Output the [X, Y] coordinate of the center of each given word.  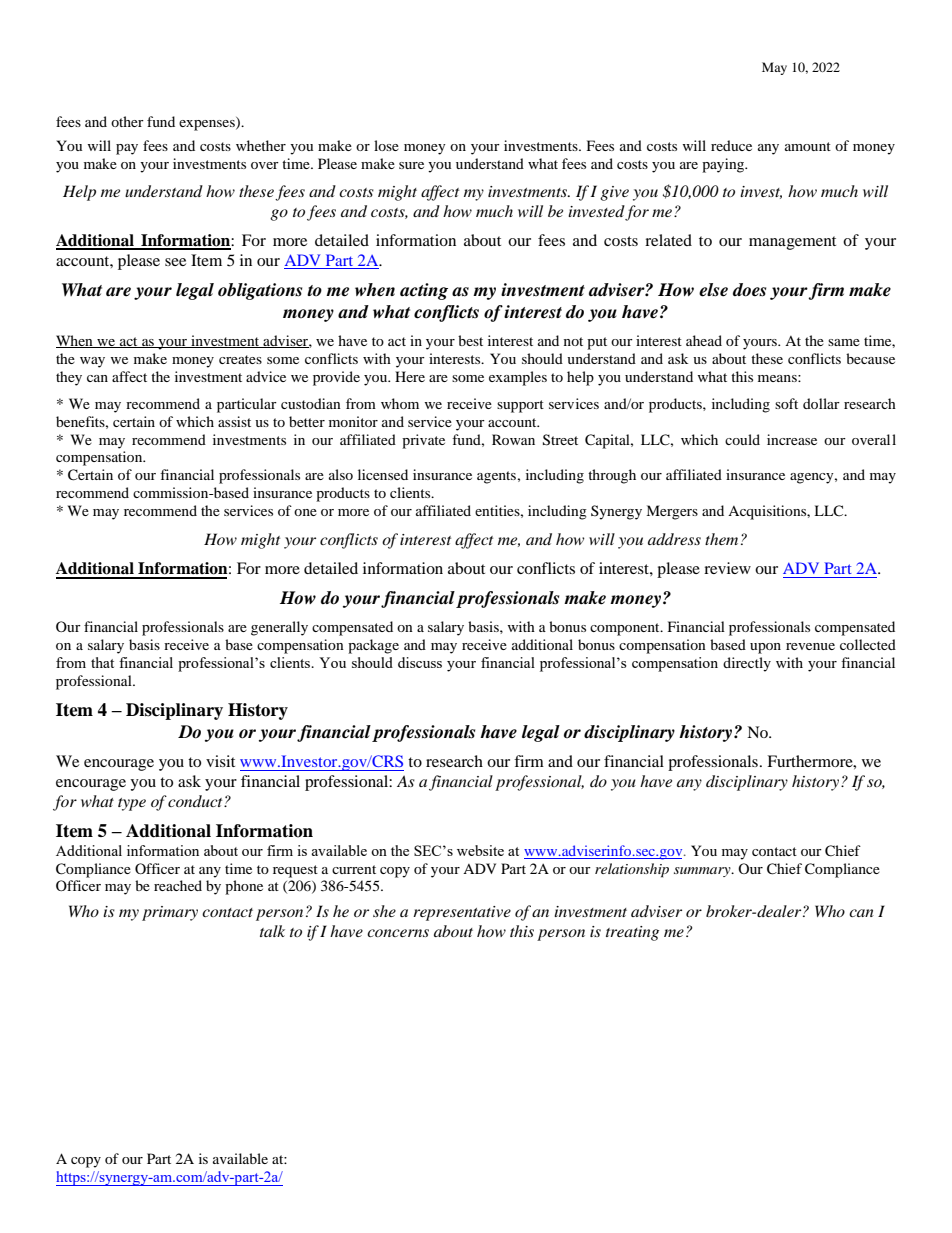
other [127, 121]
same [844, 342]
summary [703, 872]
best [470, 340]
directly [747, 664]
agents [497, 477]
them [721, 539]
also [341, 474]
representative [462, 913]
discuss [420, 662]
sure [411, 165]
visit [220, 761]
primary [170, 913]
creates [240, 359]
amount [808, 146]
